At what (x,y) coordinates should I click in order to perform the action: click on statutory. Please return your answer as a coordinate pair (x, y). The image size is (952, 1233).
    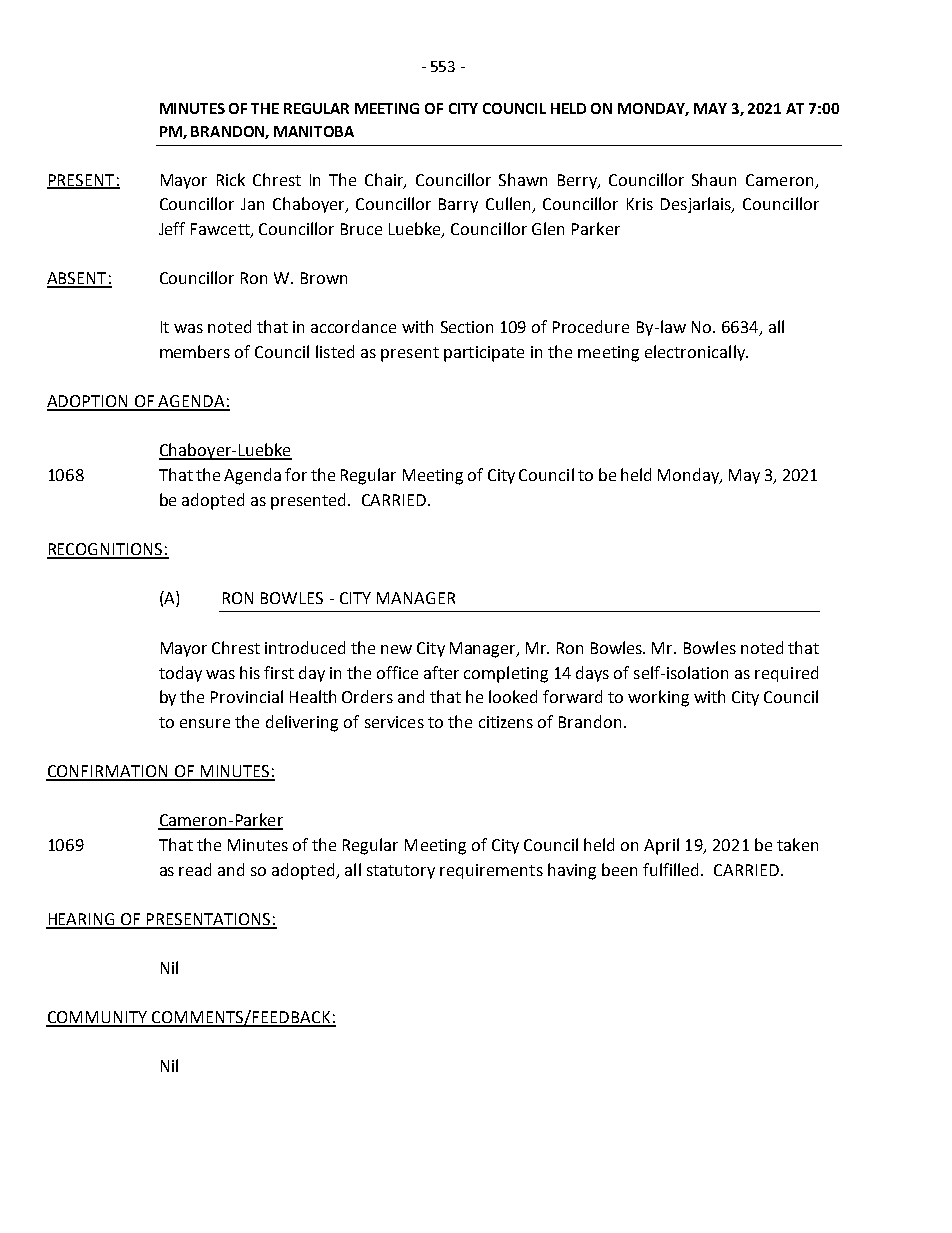
    Looking at the image, I should click on (401, 872).
